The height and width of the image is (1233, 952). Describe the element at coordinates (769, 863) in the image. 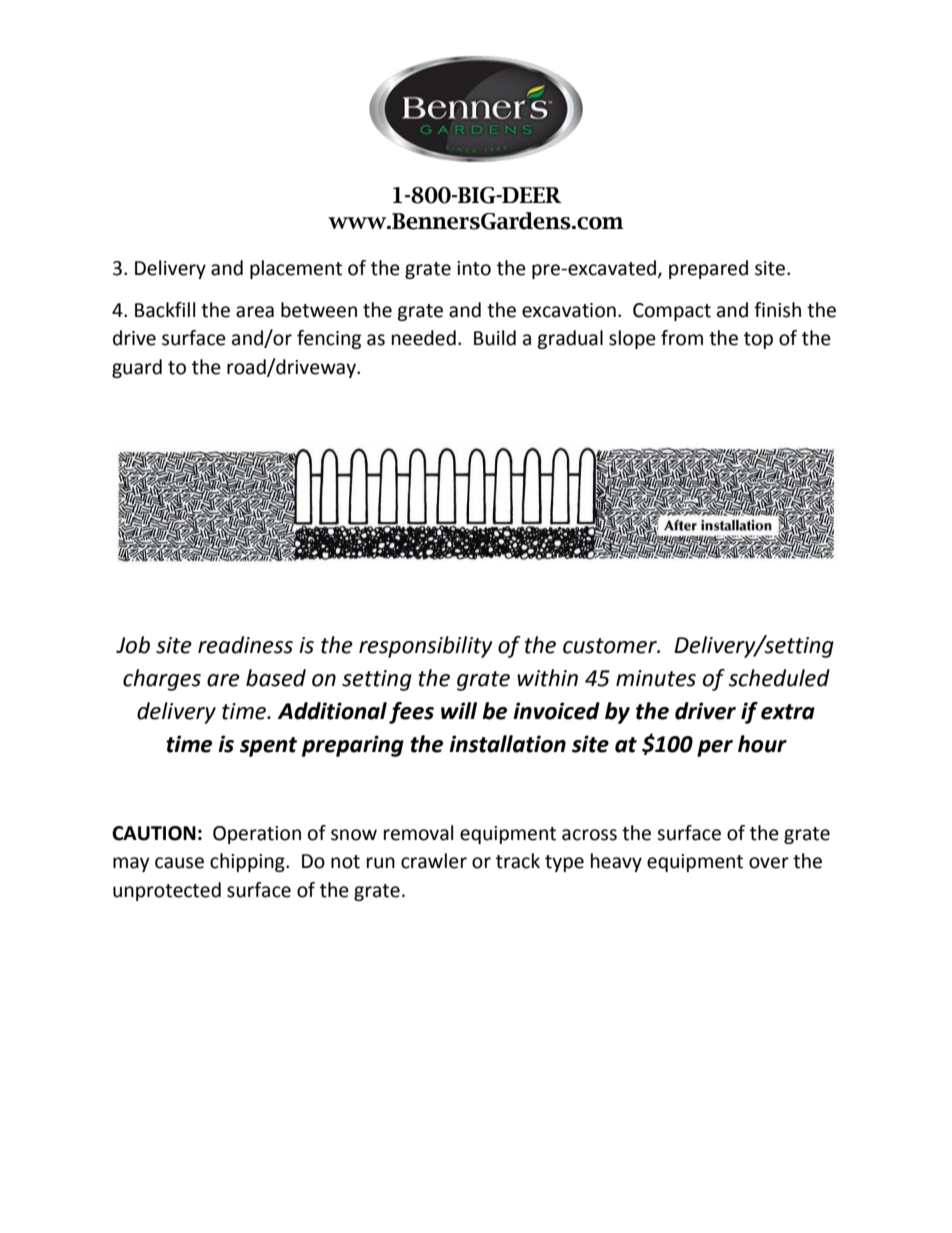

I see `over` at that location.
